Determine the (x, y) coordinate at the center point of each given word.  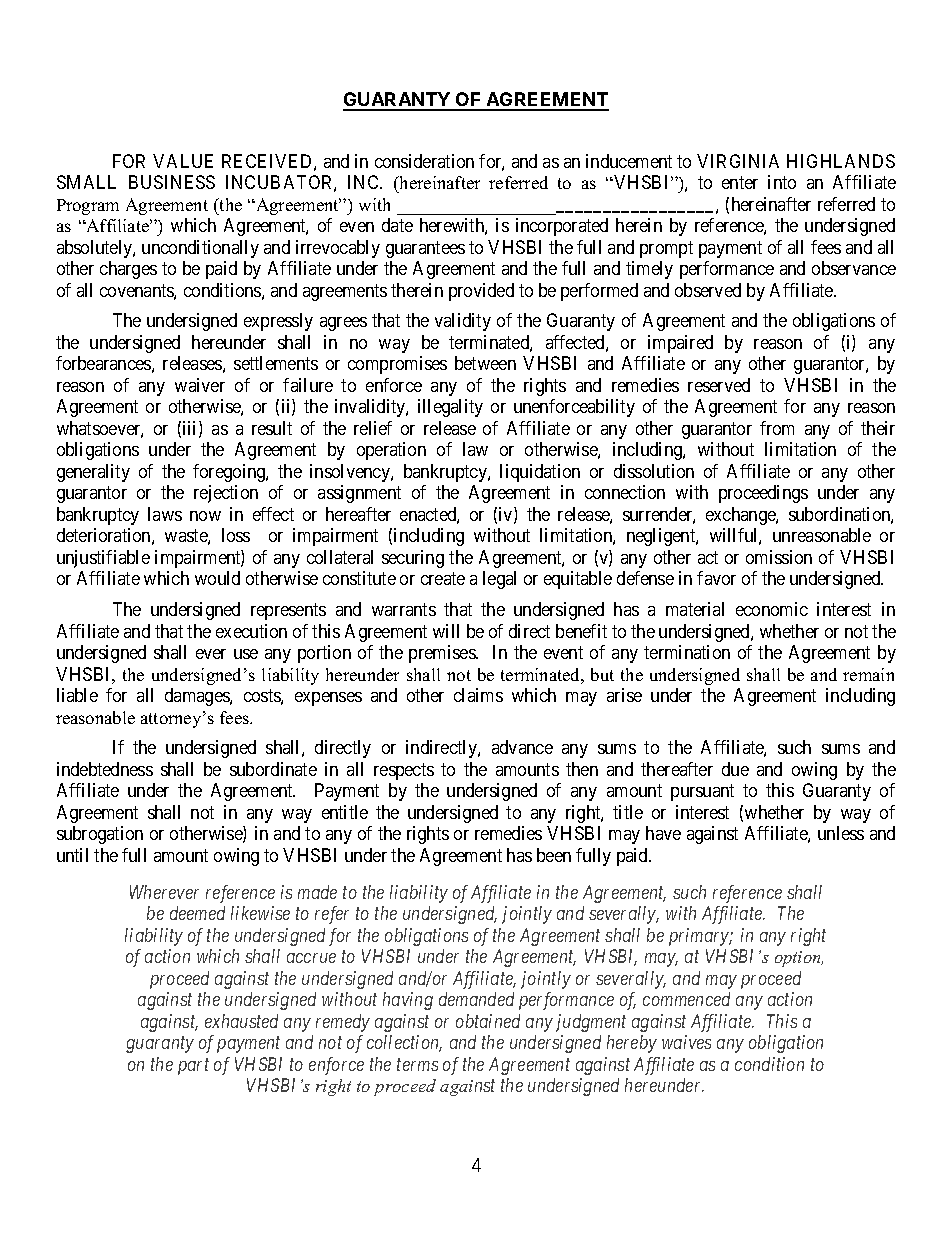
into (782, 182)
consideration (424, 161)
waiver (200, 385)
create (443, 578)
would (217, 578)
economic (772, 609)
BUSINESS (172, 182)
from (777, 428)
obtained (488, 1021)
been (554, 855)
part (193, 1067)
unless (841, 833)
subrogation (100, 835)
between (485, 363)
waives (686, 1042)
